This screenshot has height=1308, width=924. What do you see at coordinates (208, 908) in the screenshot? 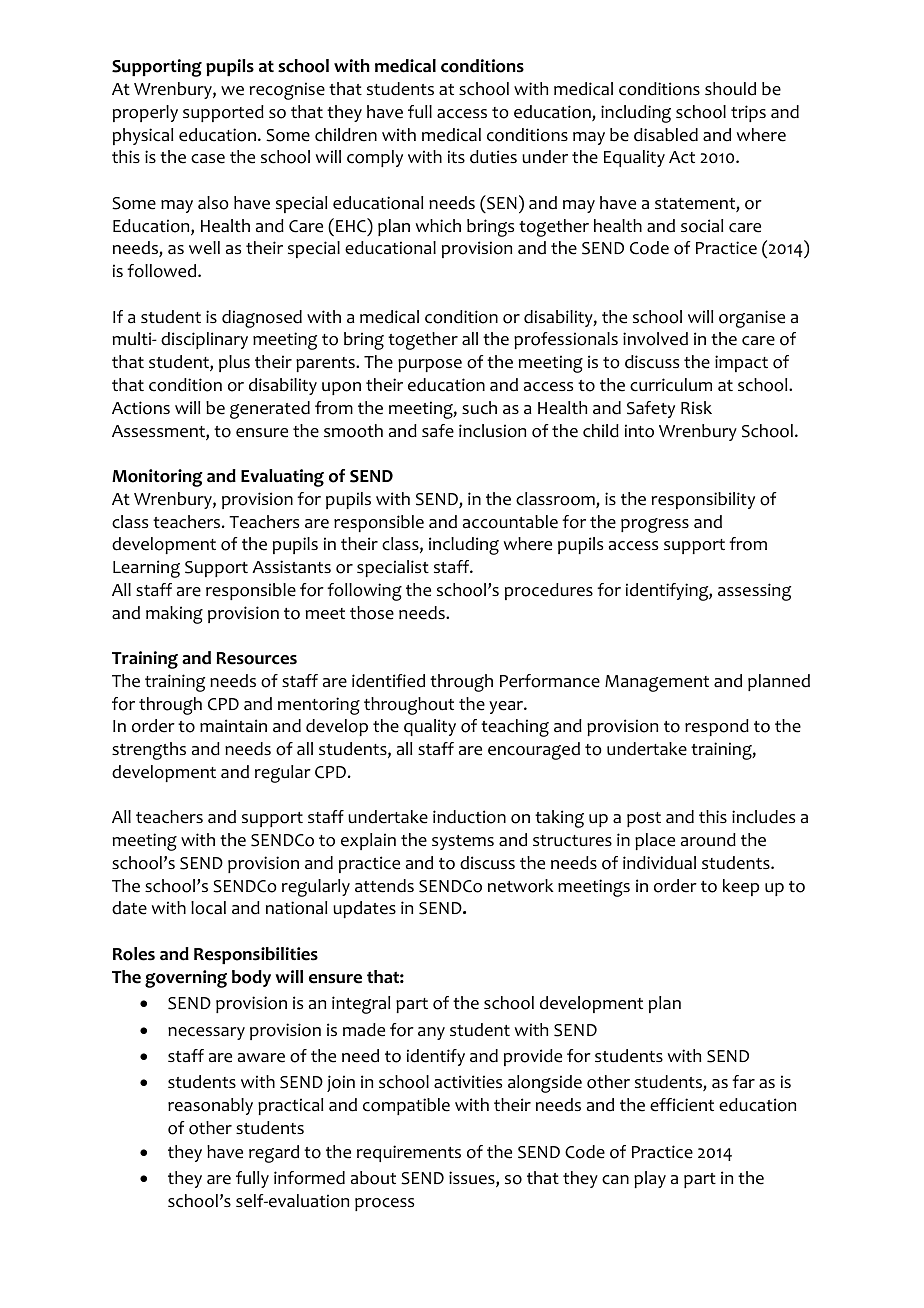
I see `local` at bounding box center [208, 908].
